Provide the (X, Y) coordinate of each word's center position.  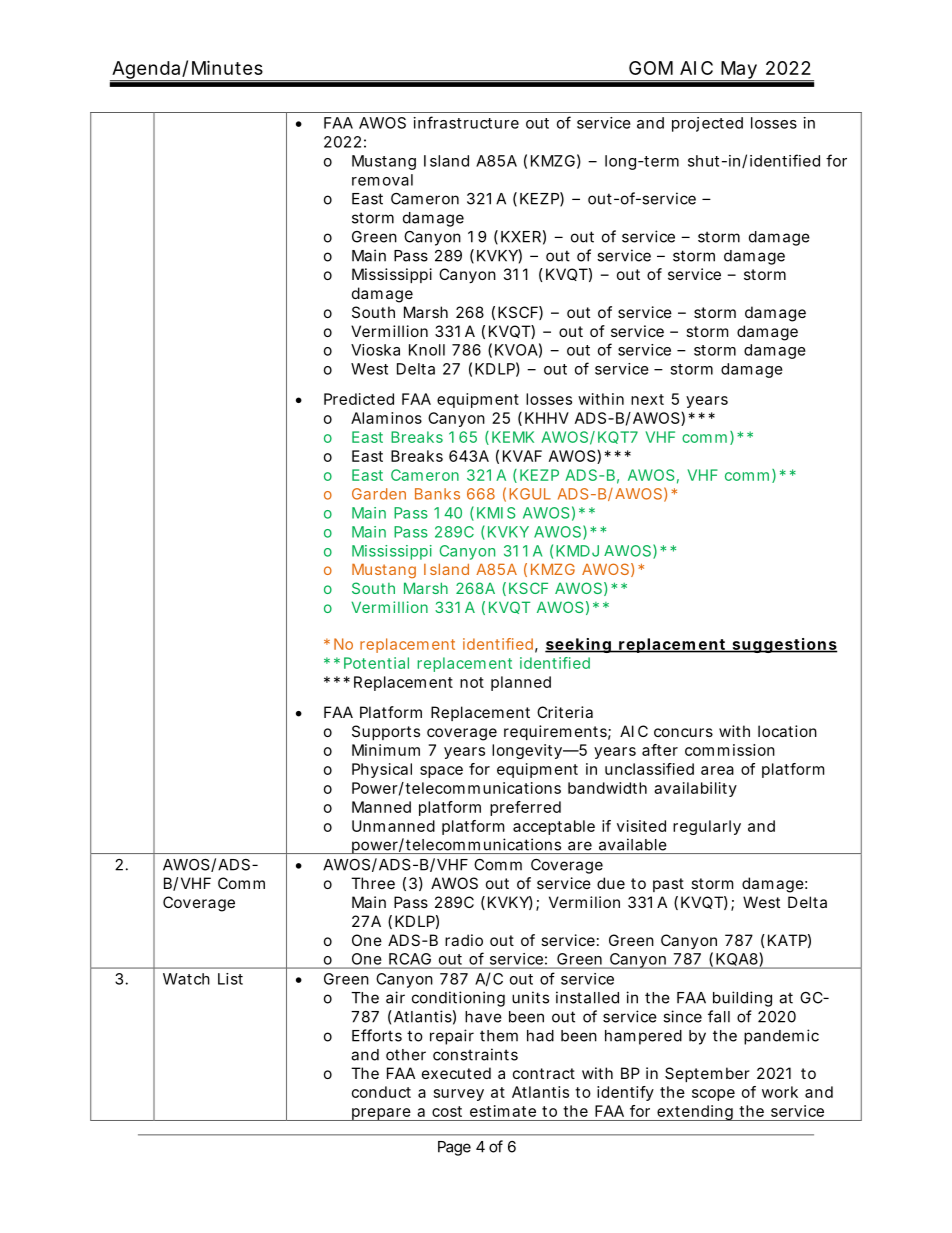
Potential (376, 663)
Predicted (359, 399)
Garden (379, 494)
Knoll (427, 350)
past (668, 885)
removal (382, 180)
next (647, 399)
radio (464, 940)
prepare (380, 1114)
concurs (683, 732)
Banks (437, 494)
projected (707, 124)
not (472, 682)
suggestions (784, 645)
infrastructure (466, 122)
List (230, 979)
